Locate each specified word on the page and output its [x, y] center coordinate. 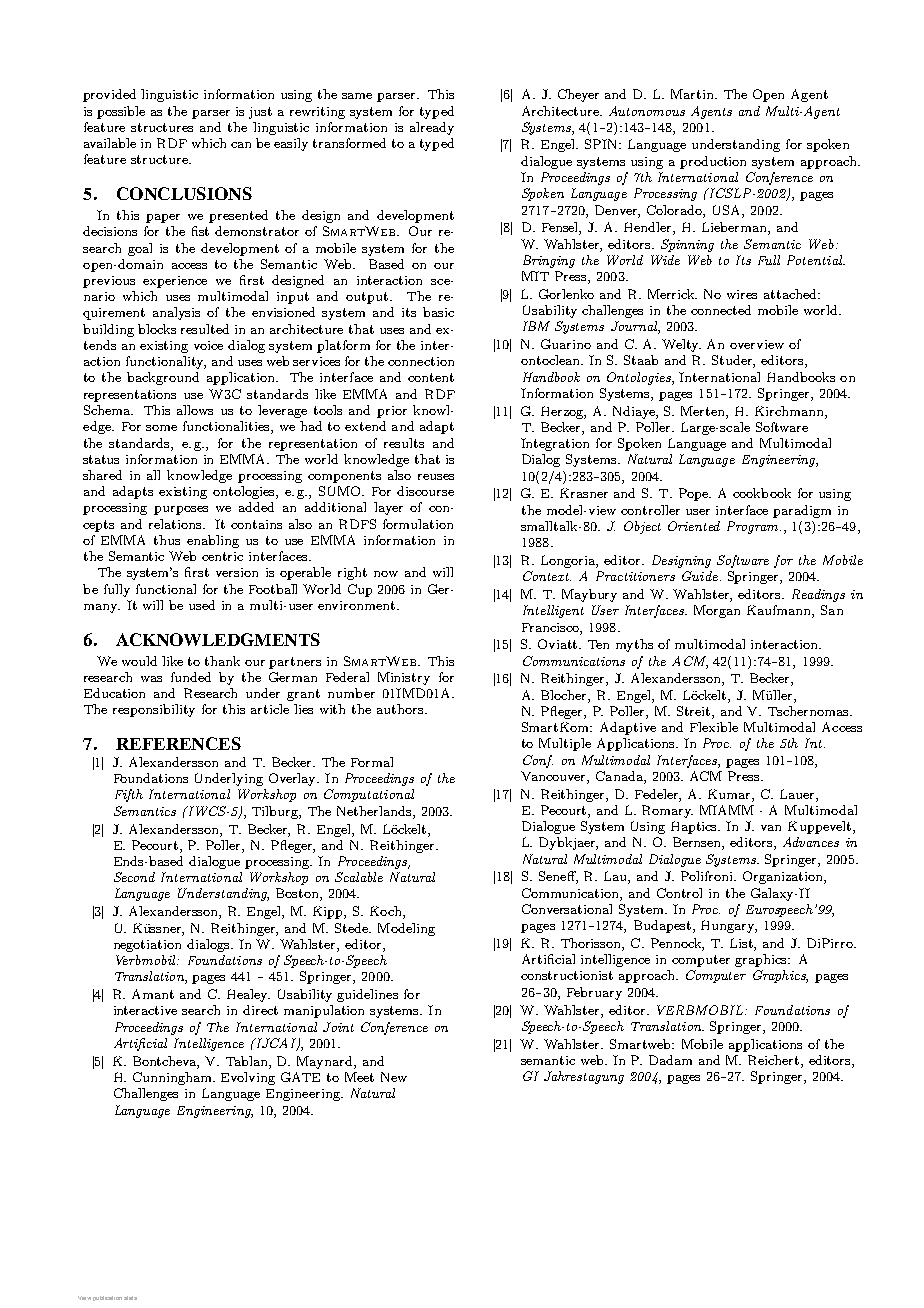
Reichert [775, 1061]
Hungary [729, 926]
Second [134, 877]
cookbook [762, 493]
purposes [181, 510]
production [713, 162]
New [394, 1077]
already [432, 128]
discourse [425, 491]
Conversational [567, 909]
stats [130, 1298]
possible [121, 112]
